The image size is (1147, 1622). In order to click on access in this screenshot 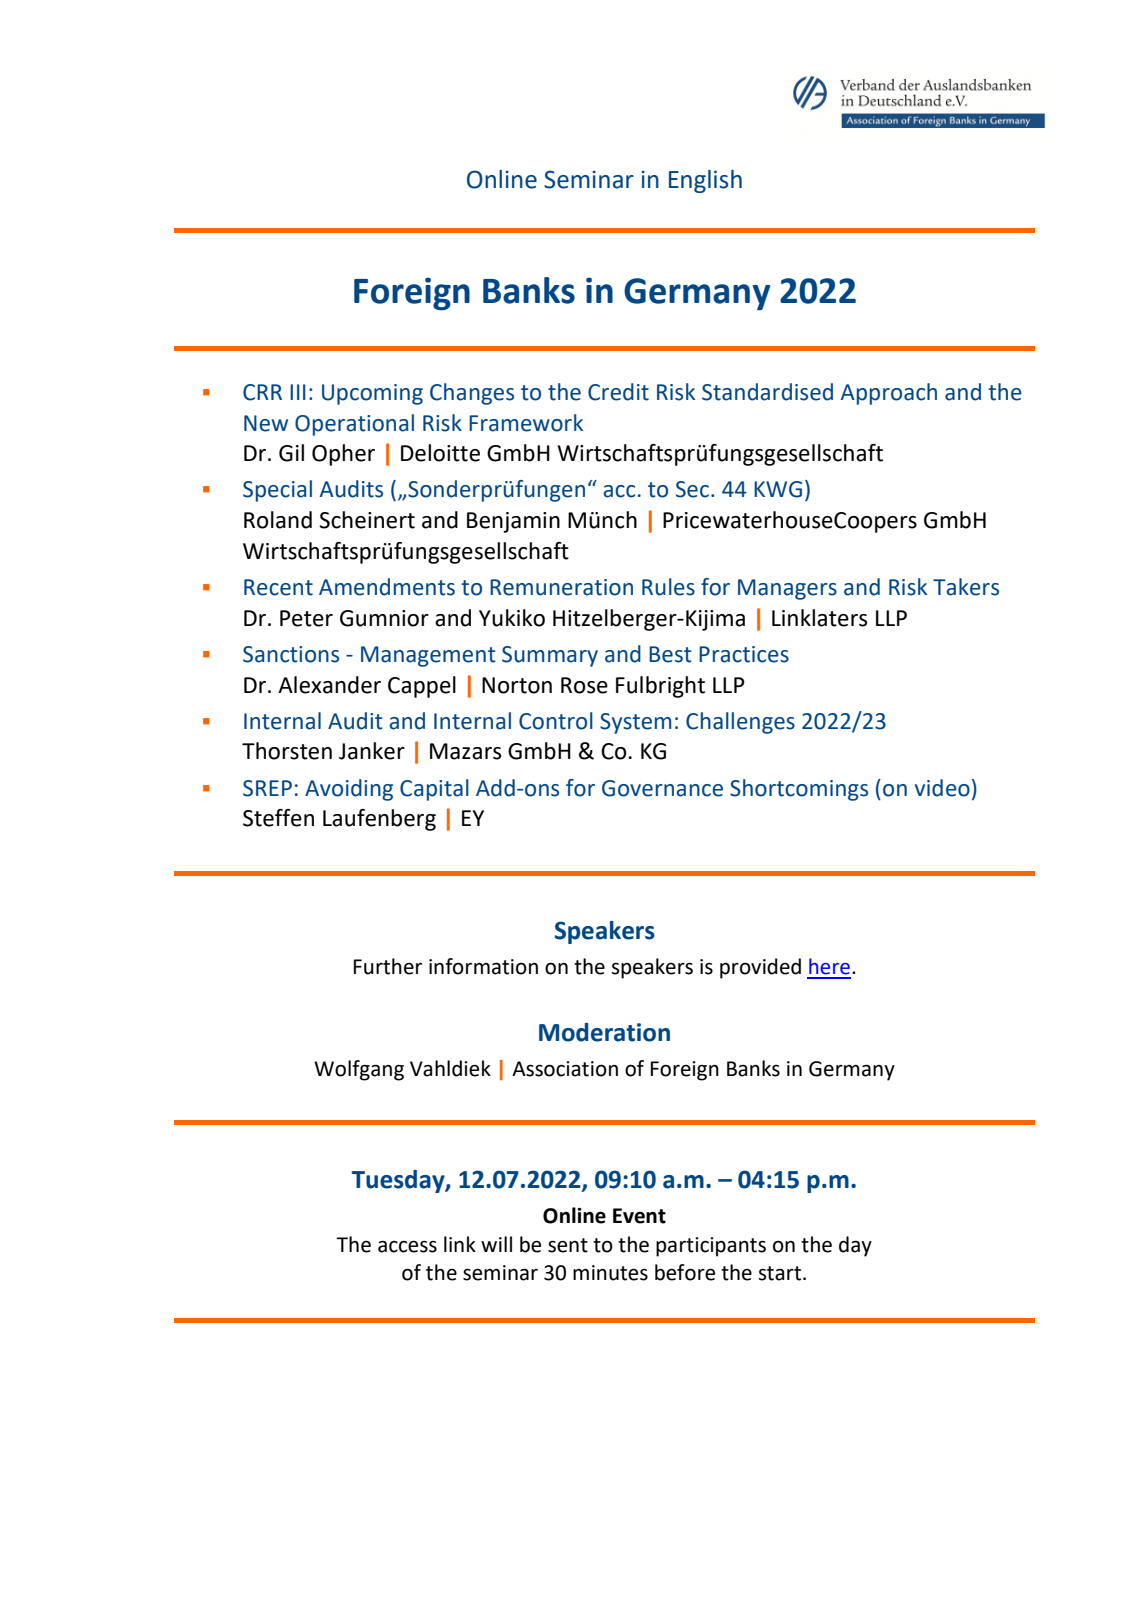, I will do `click(407, 1246)`.
